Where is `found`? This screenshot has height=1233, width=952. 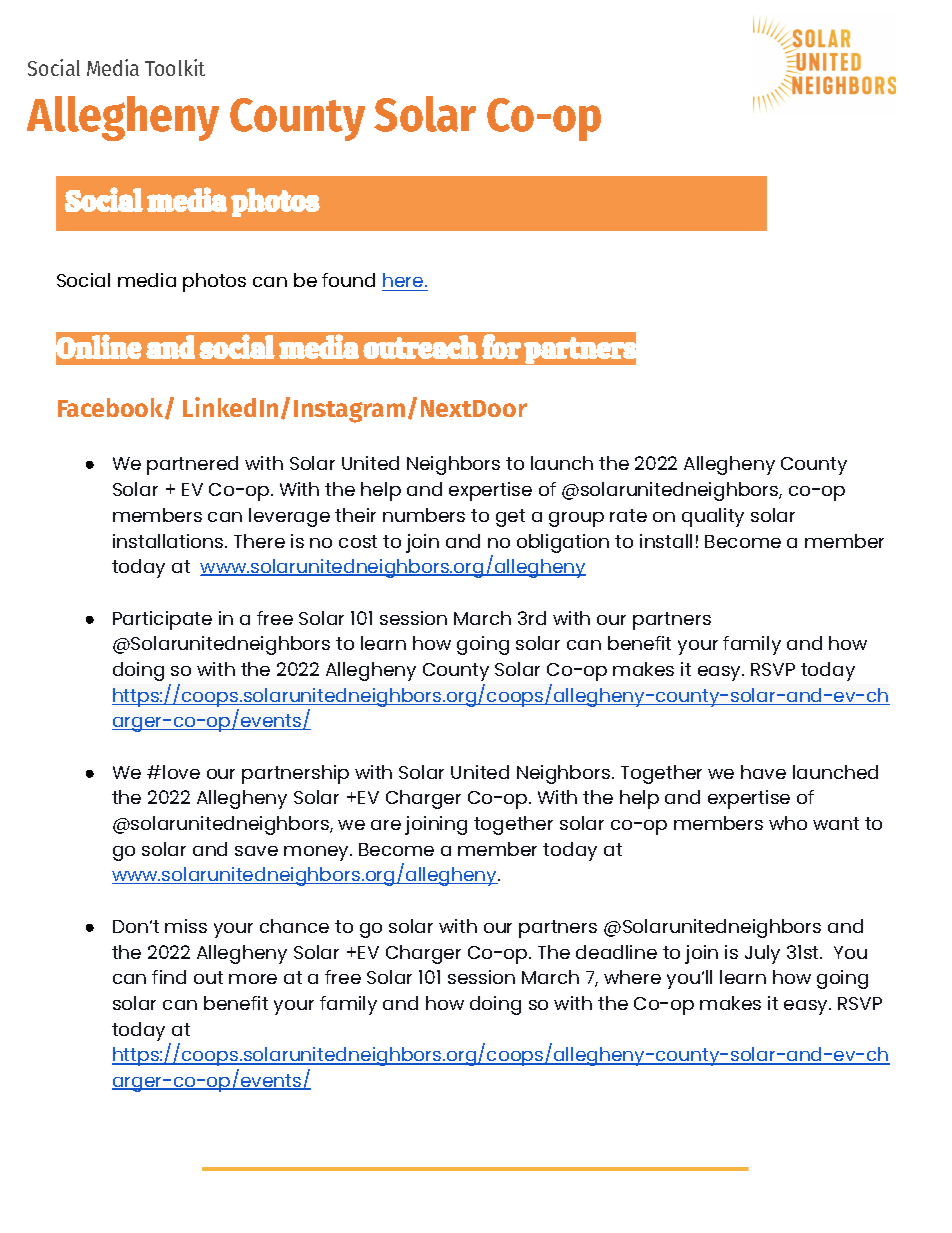 found is located at coordinates (348, 280).
